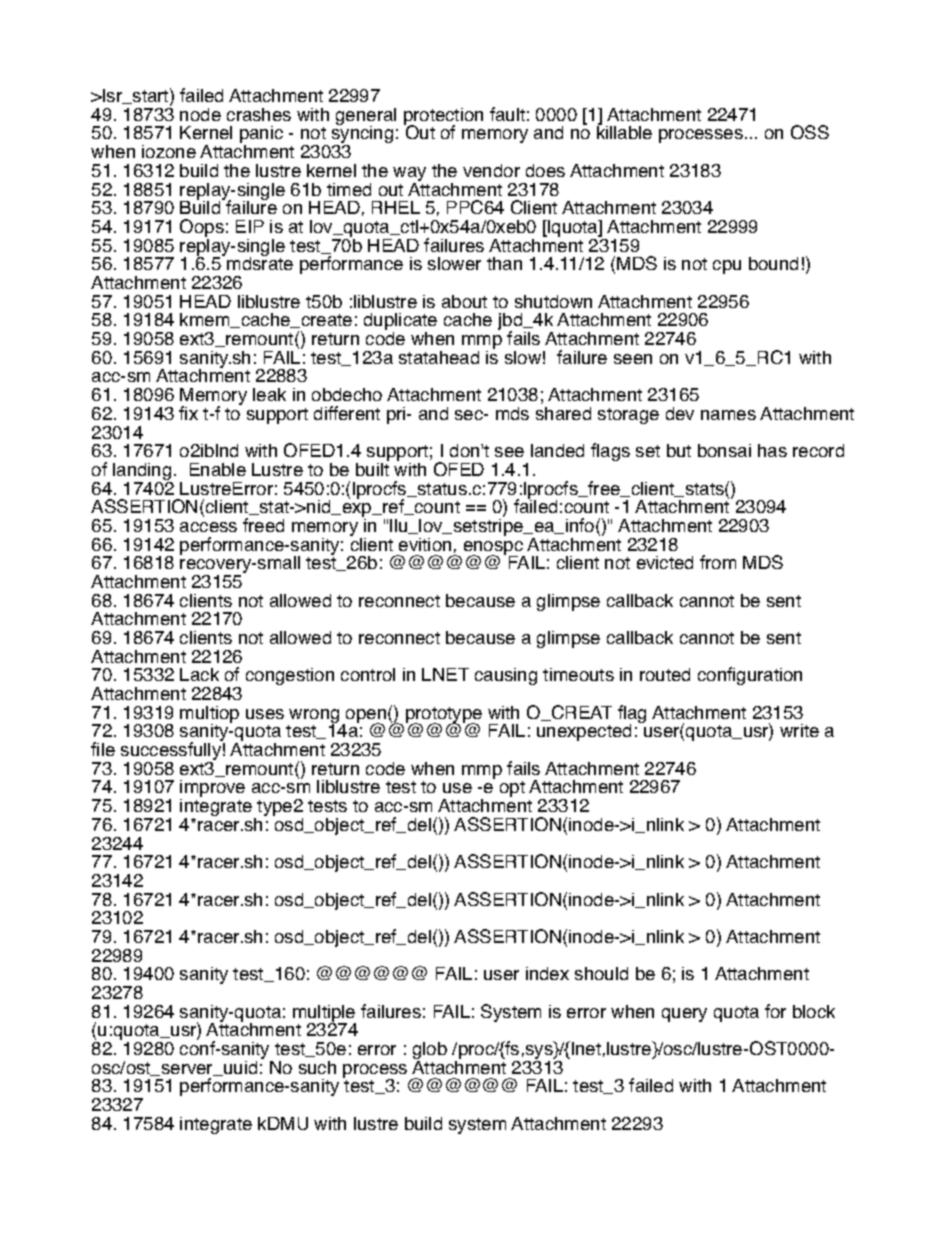 This screenshot has height=1233, width=952. Describe the element at coordinates (317, 1067) in the screenshot. I see `such` at that location.
